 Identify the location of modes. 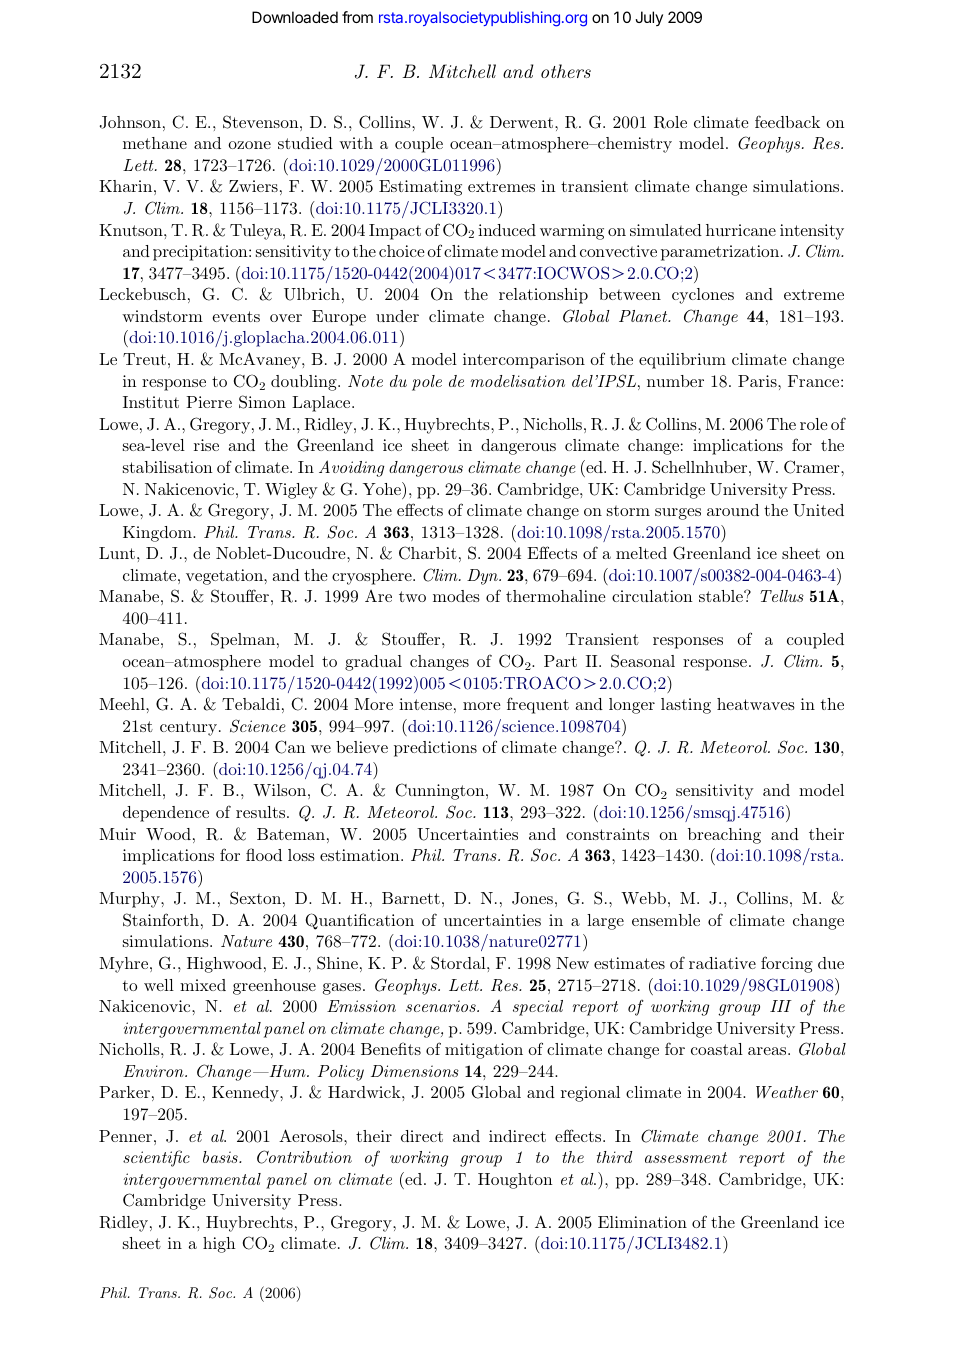
(456, 596).
